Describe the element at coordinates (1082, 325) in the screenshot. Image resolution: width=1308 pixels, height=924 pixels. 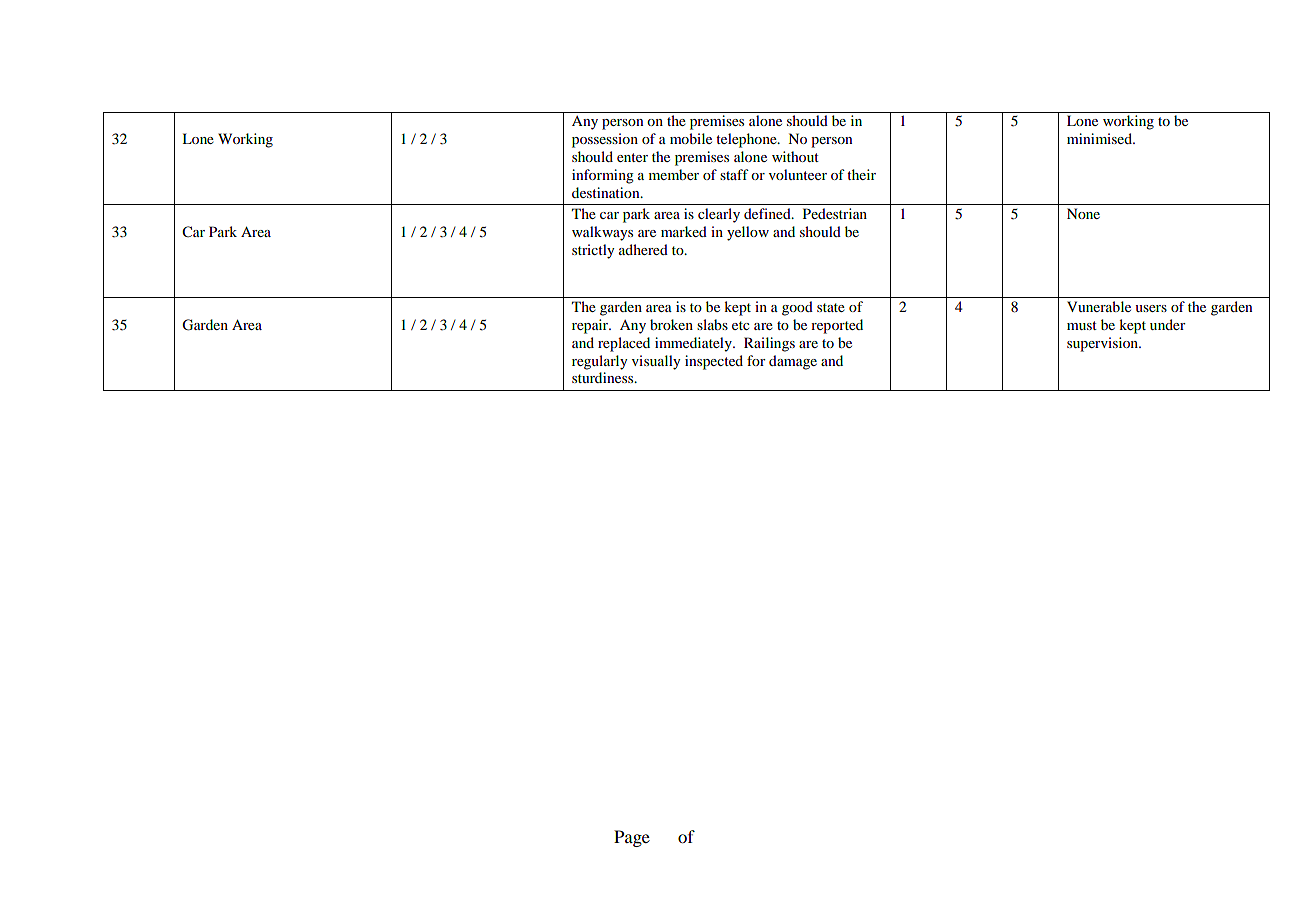
I see `must` at that location.
